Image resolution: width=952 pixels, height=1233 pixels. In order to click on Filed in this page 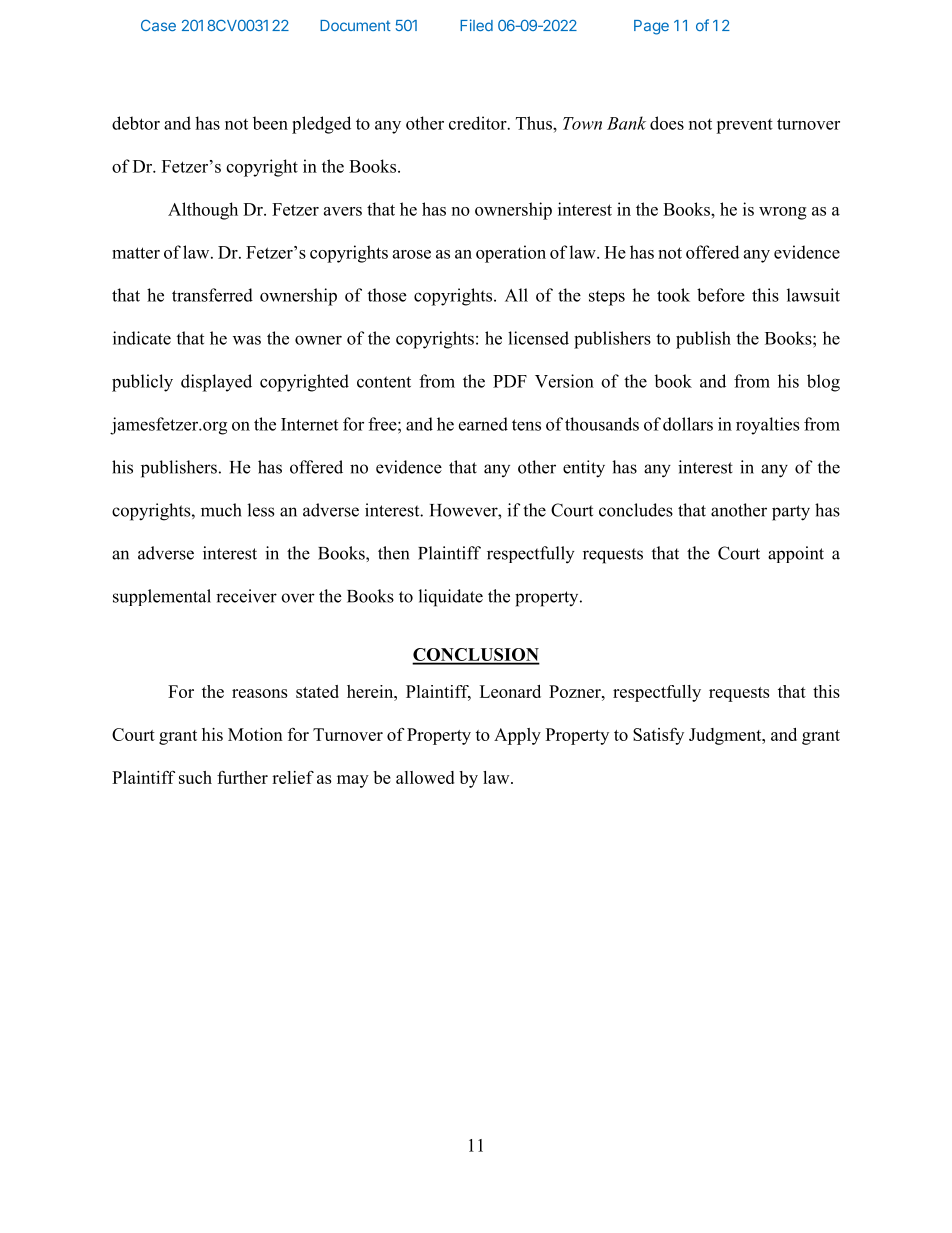, I will do `click(476, 25)`.
